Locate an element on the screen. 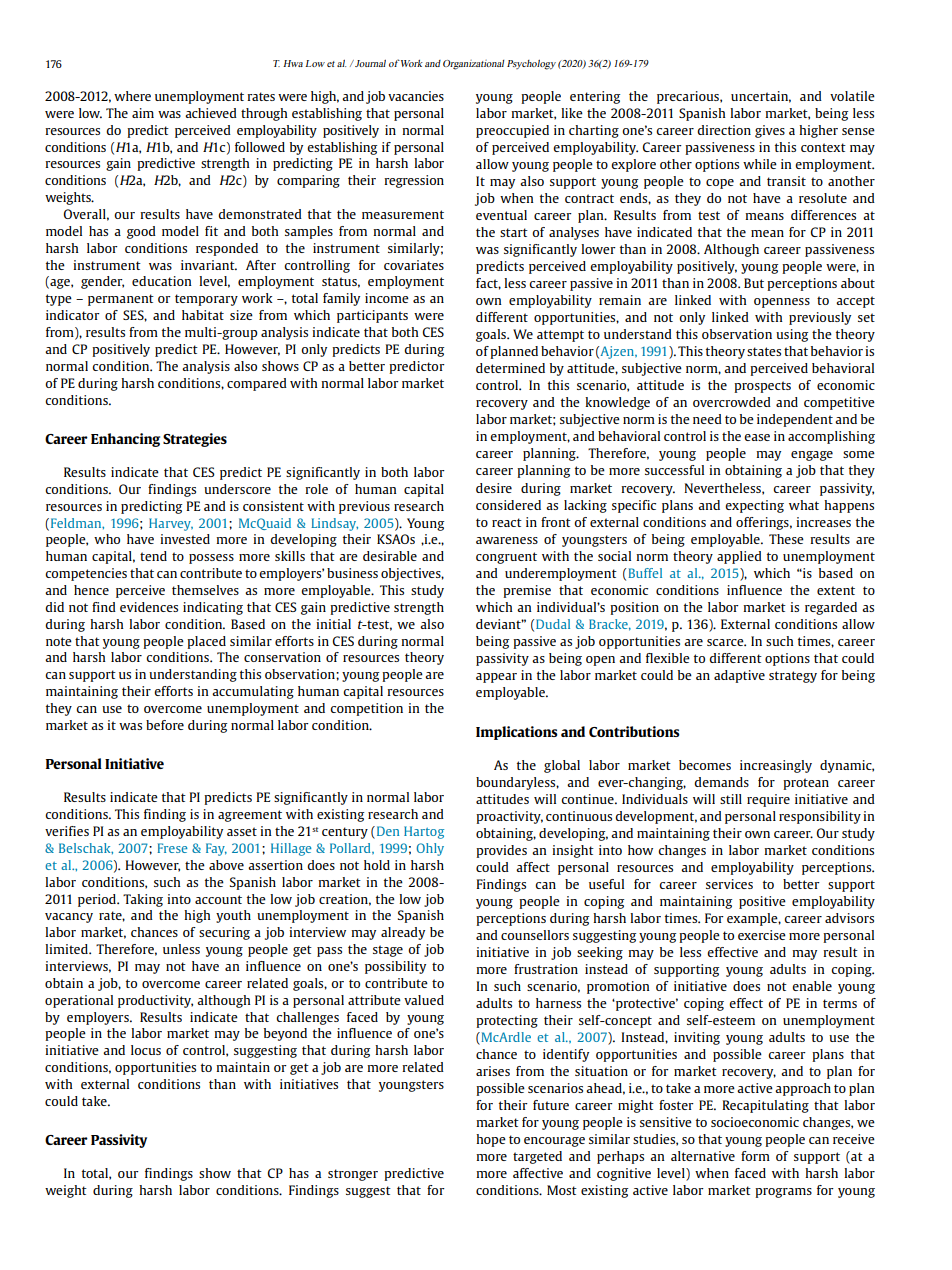 The width and height of the screenshot is (952, 1270). locus is located at coordinates (146, 1050).
